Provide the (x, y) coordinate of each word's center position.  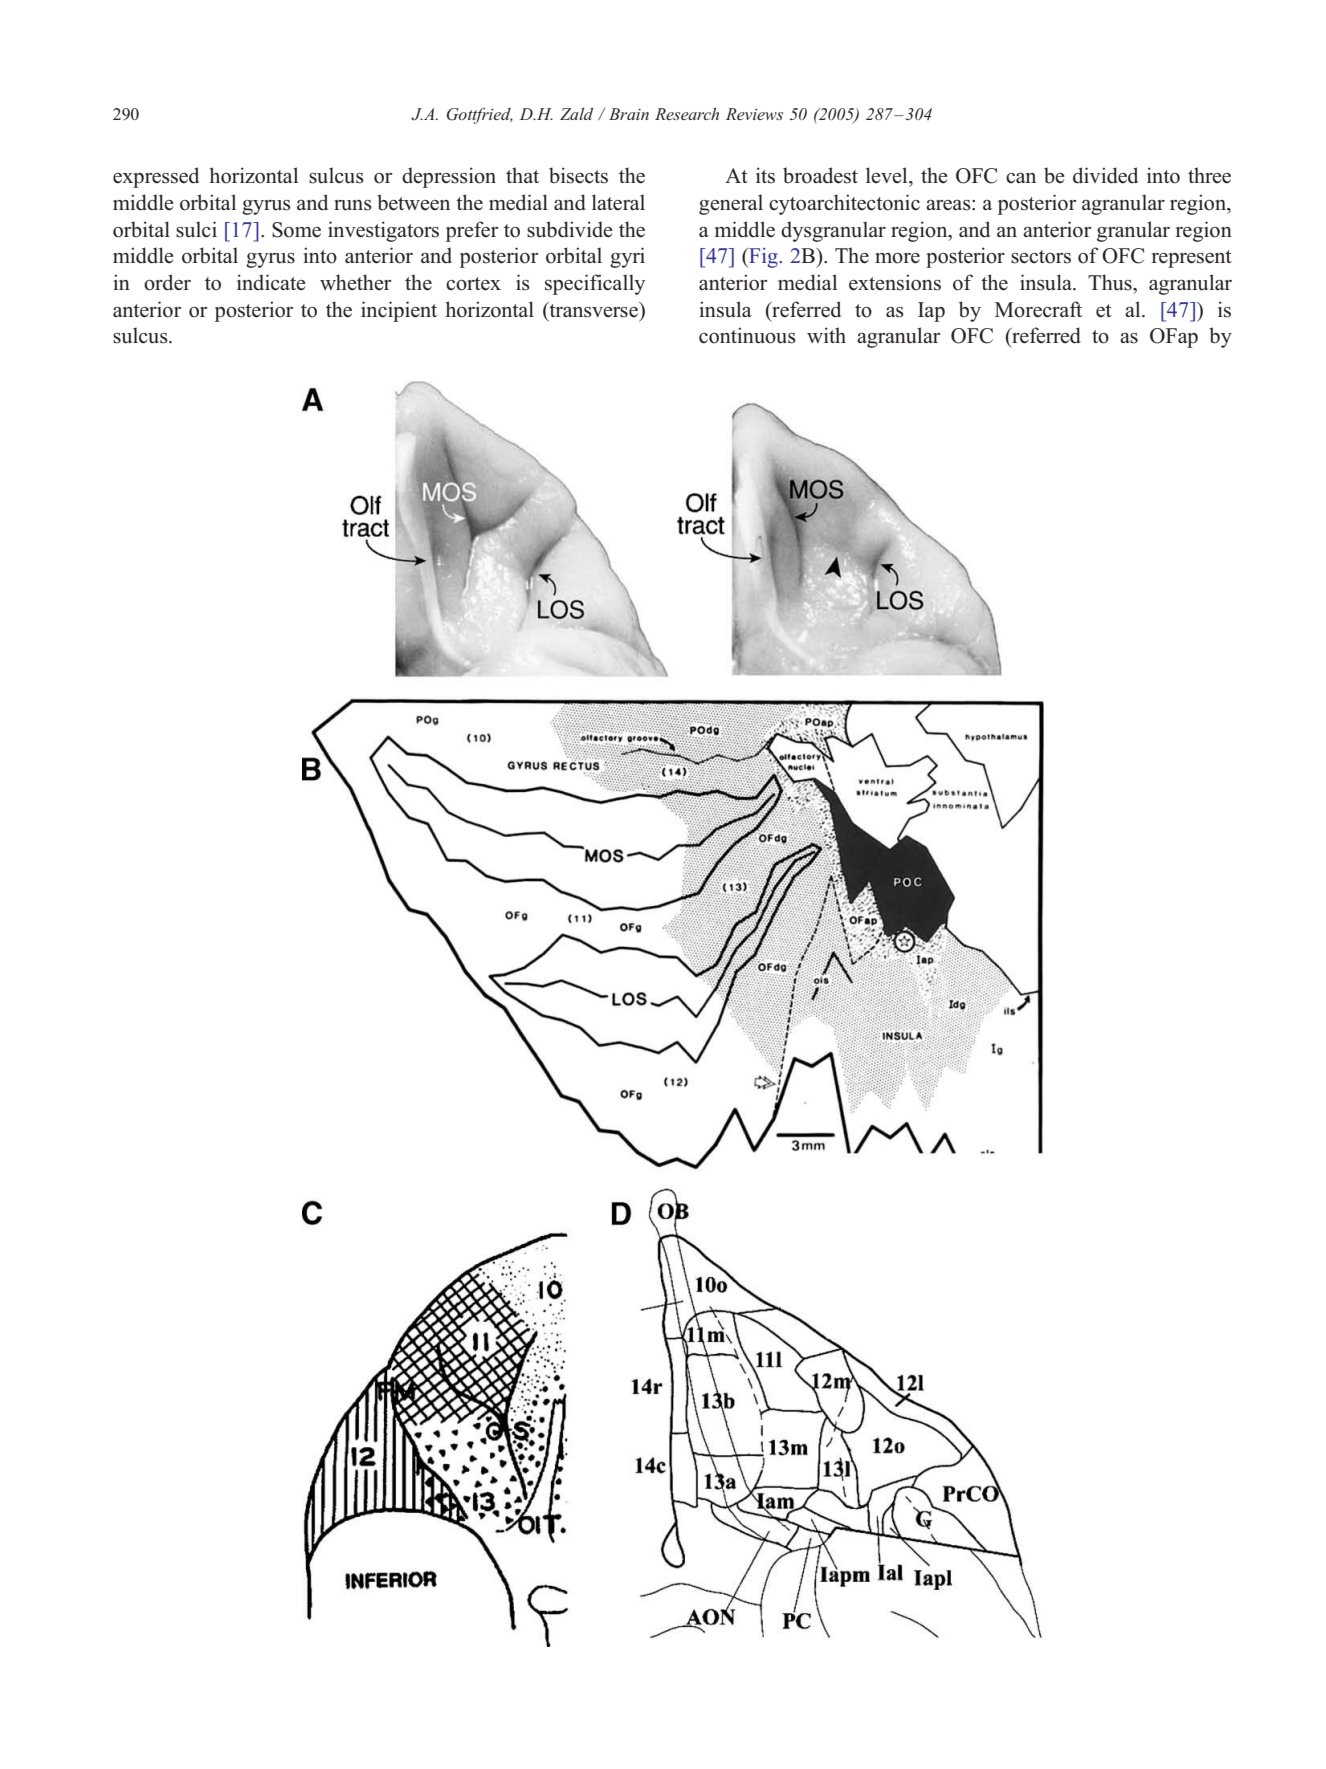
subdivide (570, 229)
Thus (1111, 282)
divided (1105, 175)
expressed (156, 177)
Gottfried (480, 115)
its (765, 175)
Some (296, 230)
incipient (399, 311)
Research (687, 114)
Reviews (754, 114)
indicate (271, 282)
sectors (1041, 257)
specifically (595, 284)
